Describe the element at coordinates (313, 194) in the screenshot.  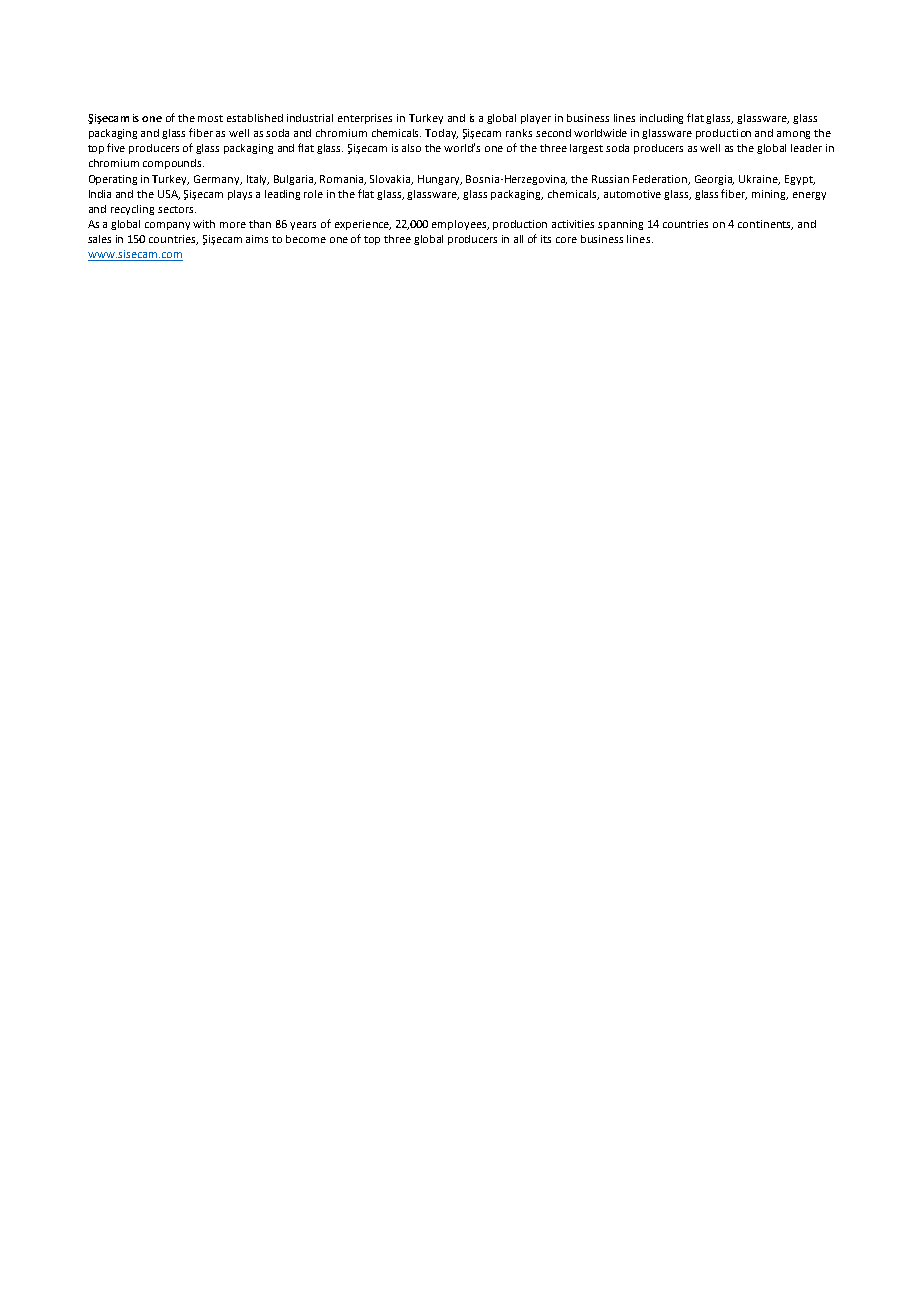
I see `role` at that location.
